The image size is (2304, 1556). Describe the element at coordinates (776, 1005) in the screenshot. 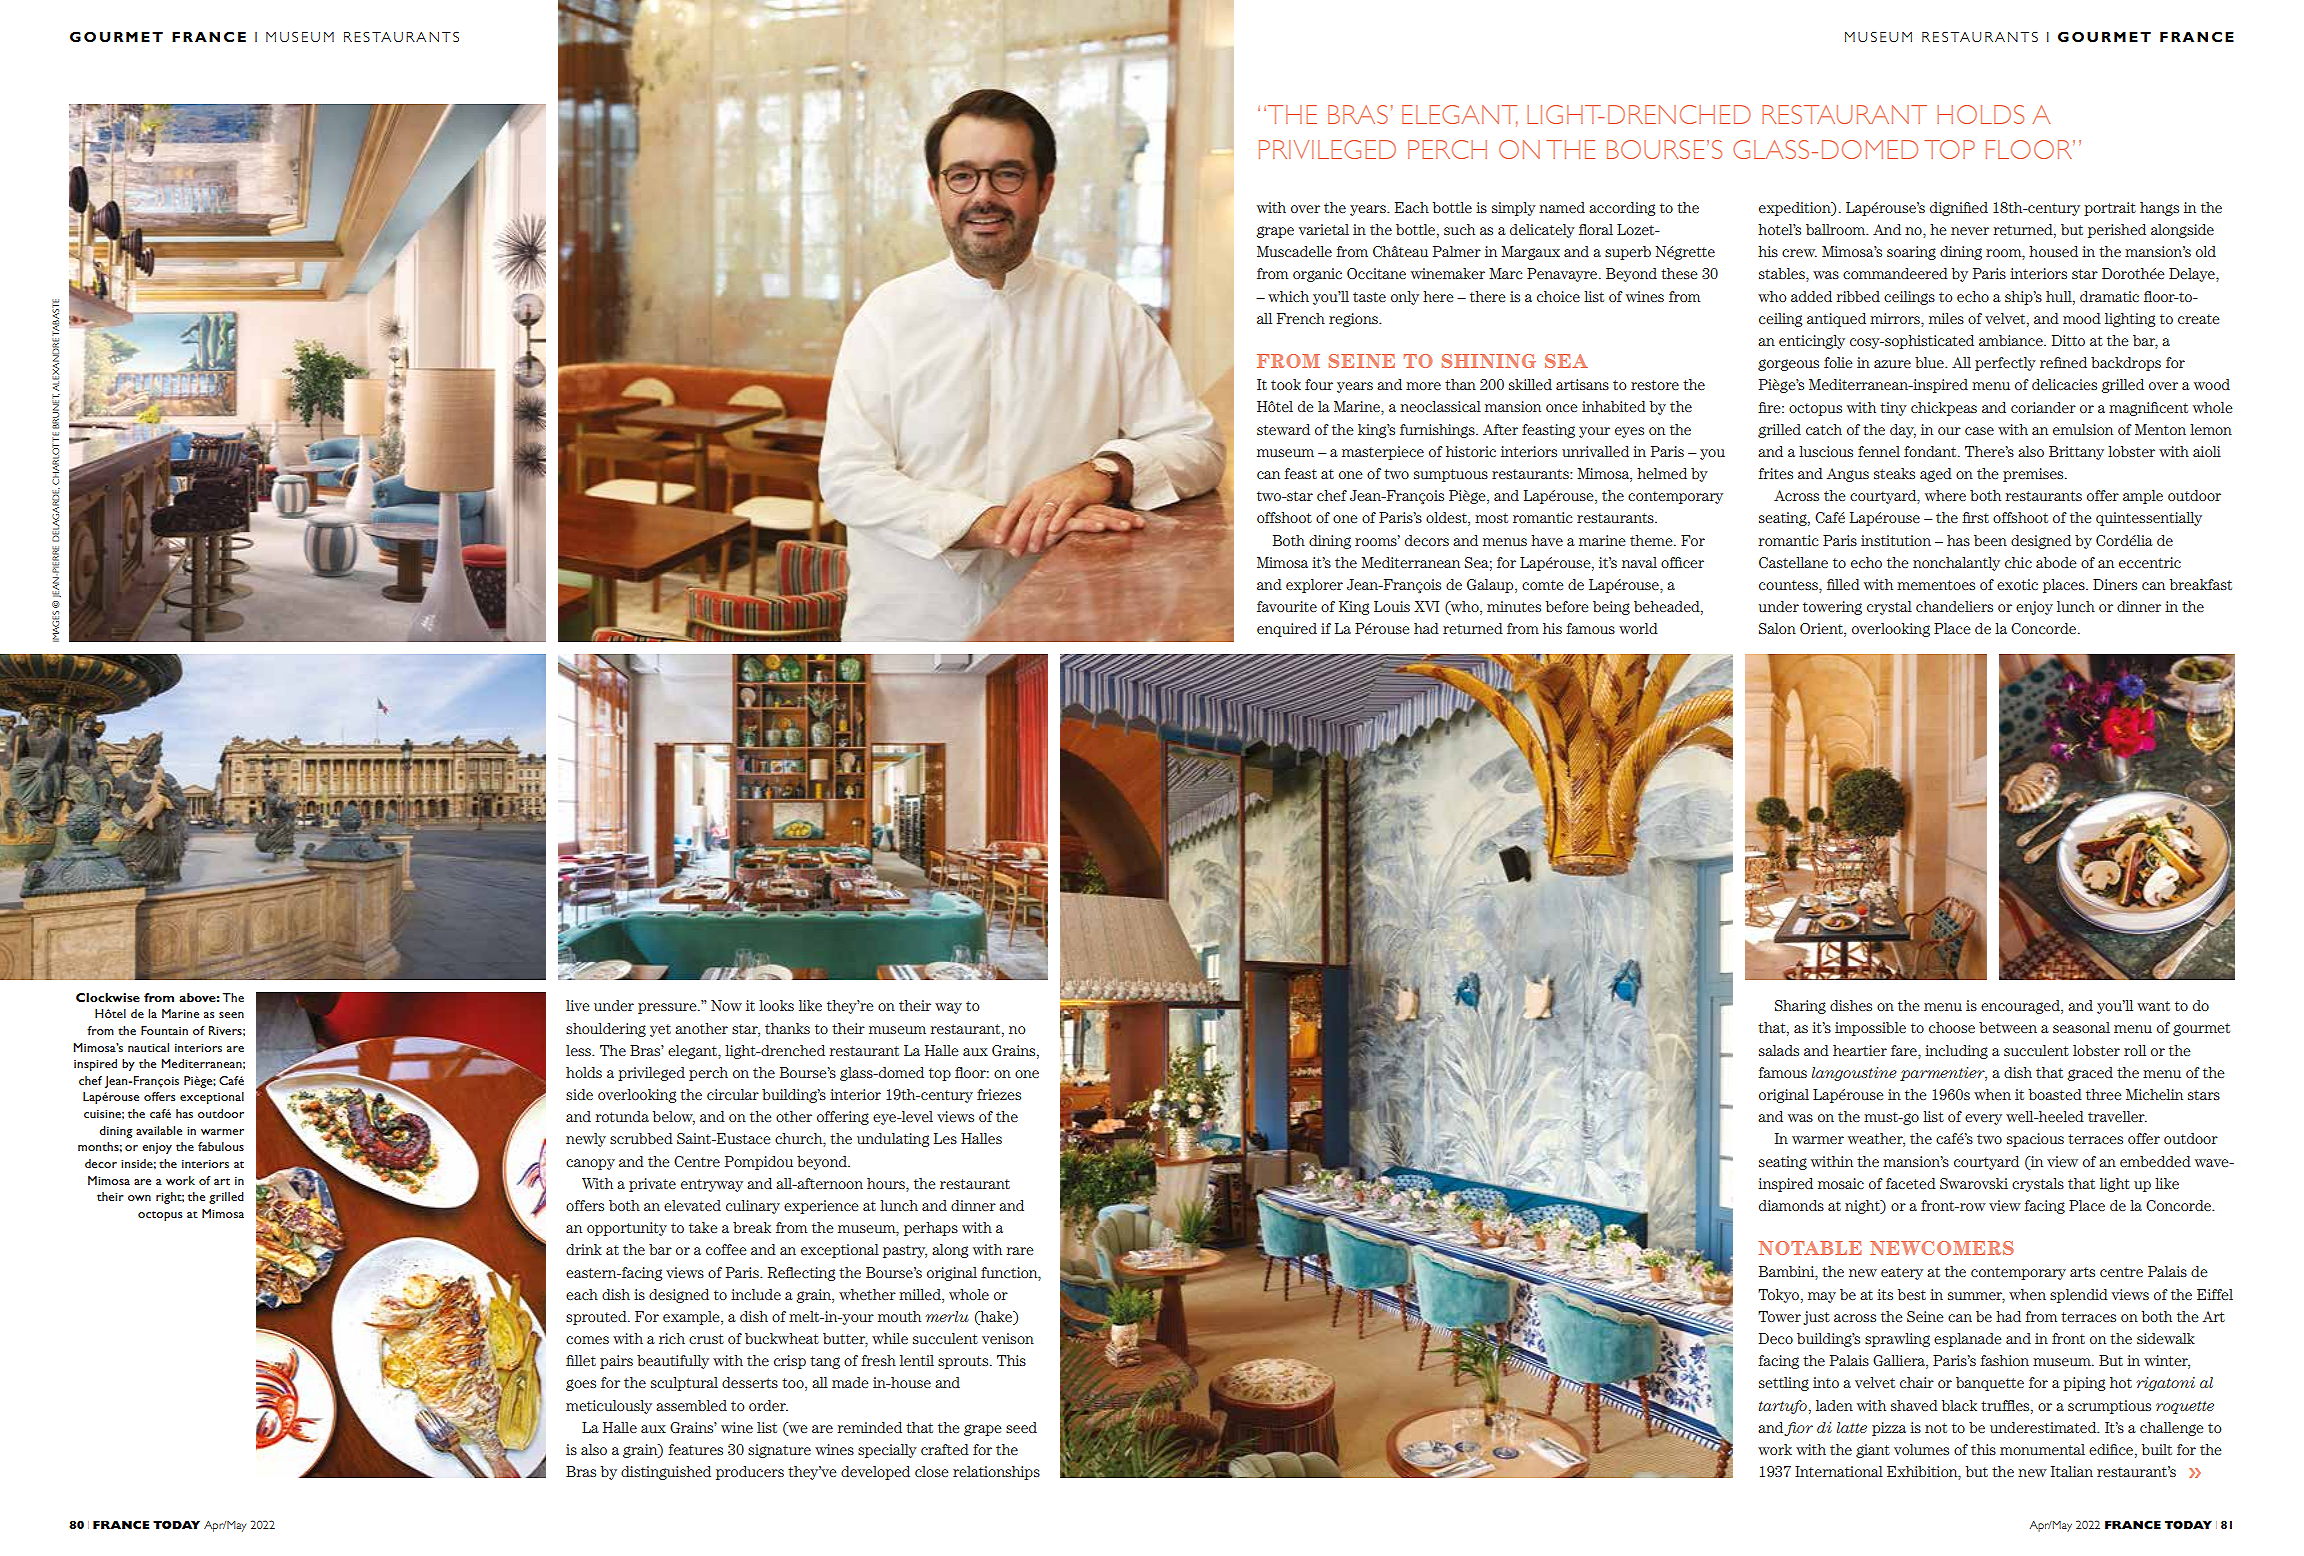

I see `looks` at that location.
